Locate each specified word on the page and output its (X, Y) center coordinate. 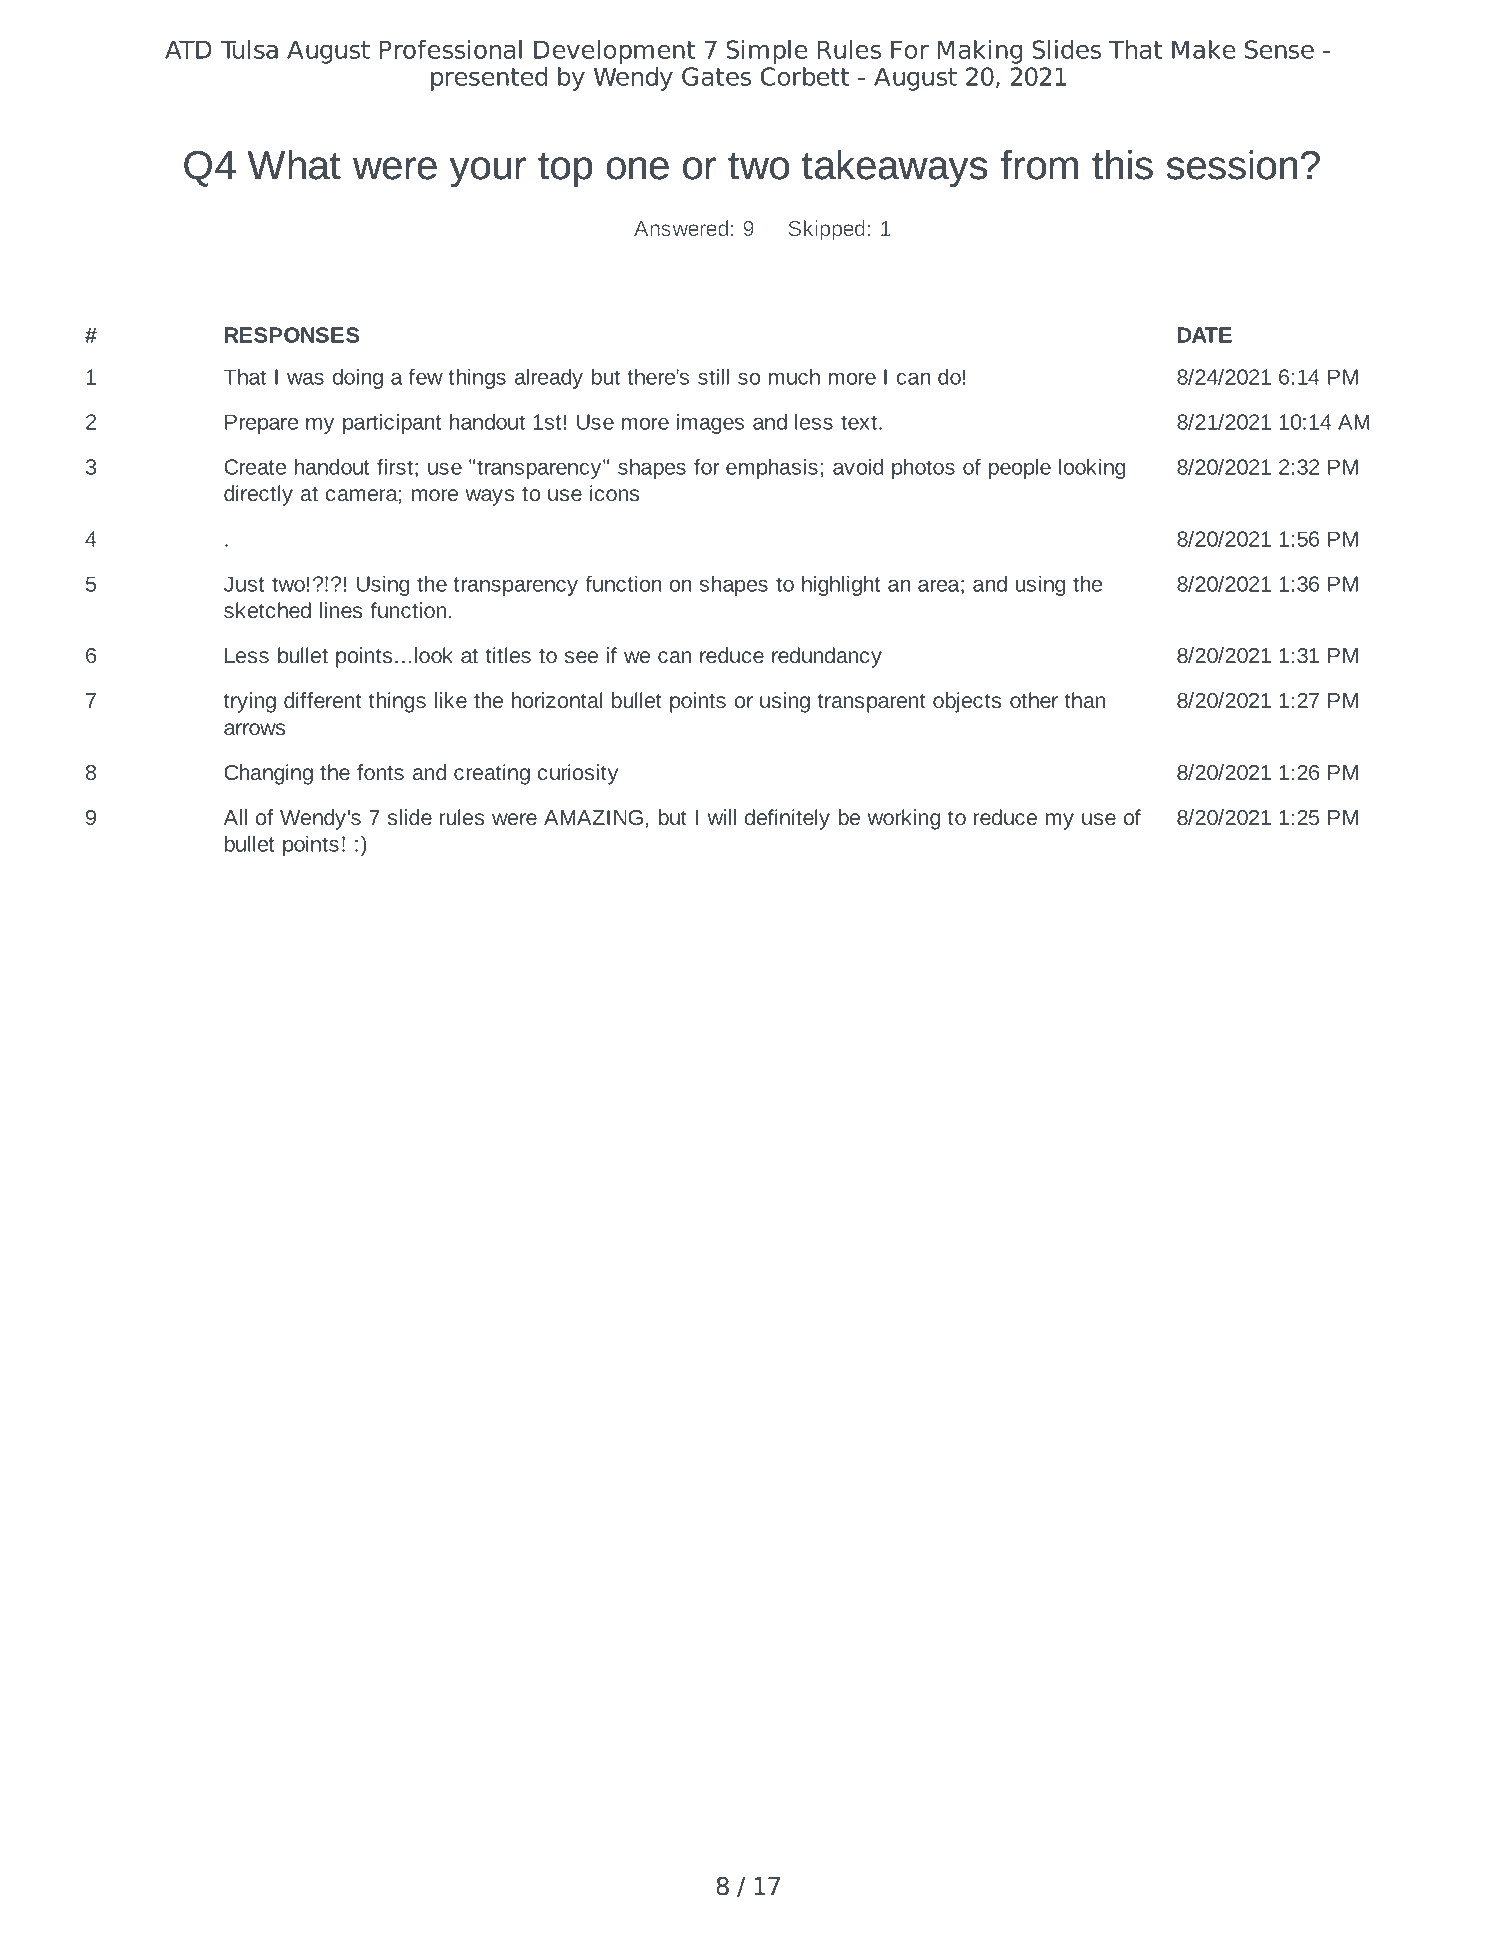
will (721, 817)
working (903, 819)
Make (1204, 49)
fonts (380, 772)
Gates (716, 76)
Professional (451, 49)
